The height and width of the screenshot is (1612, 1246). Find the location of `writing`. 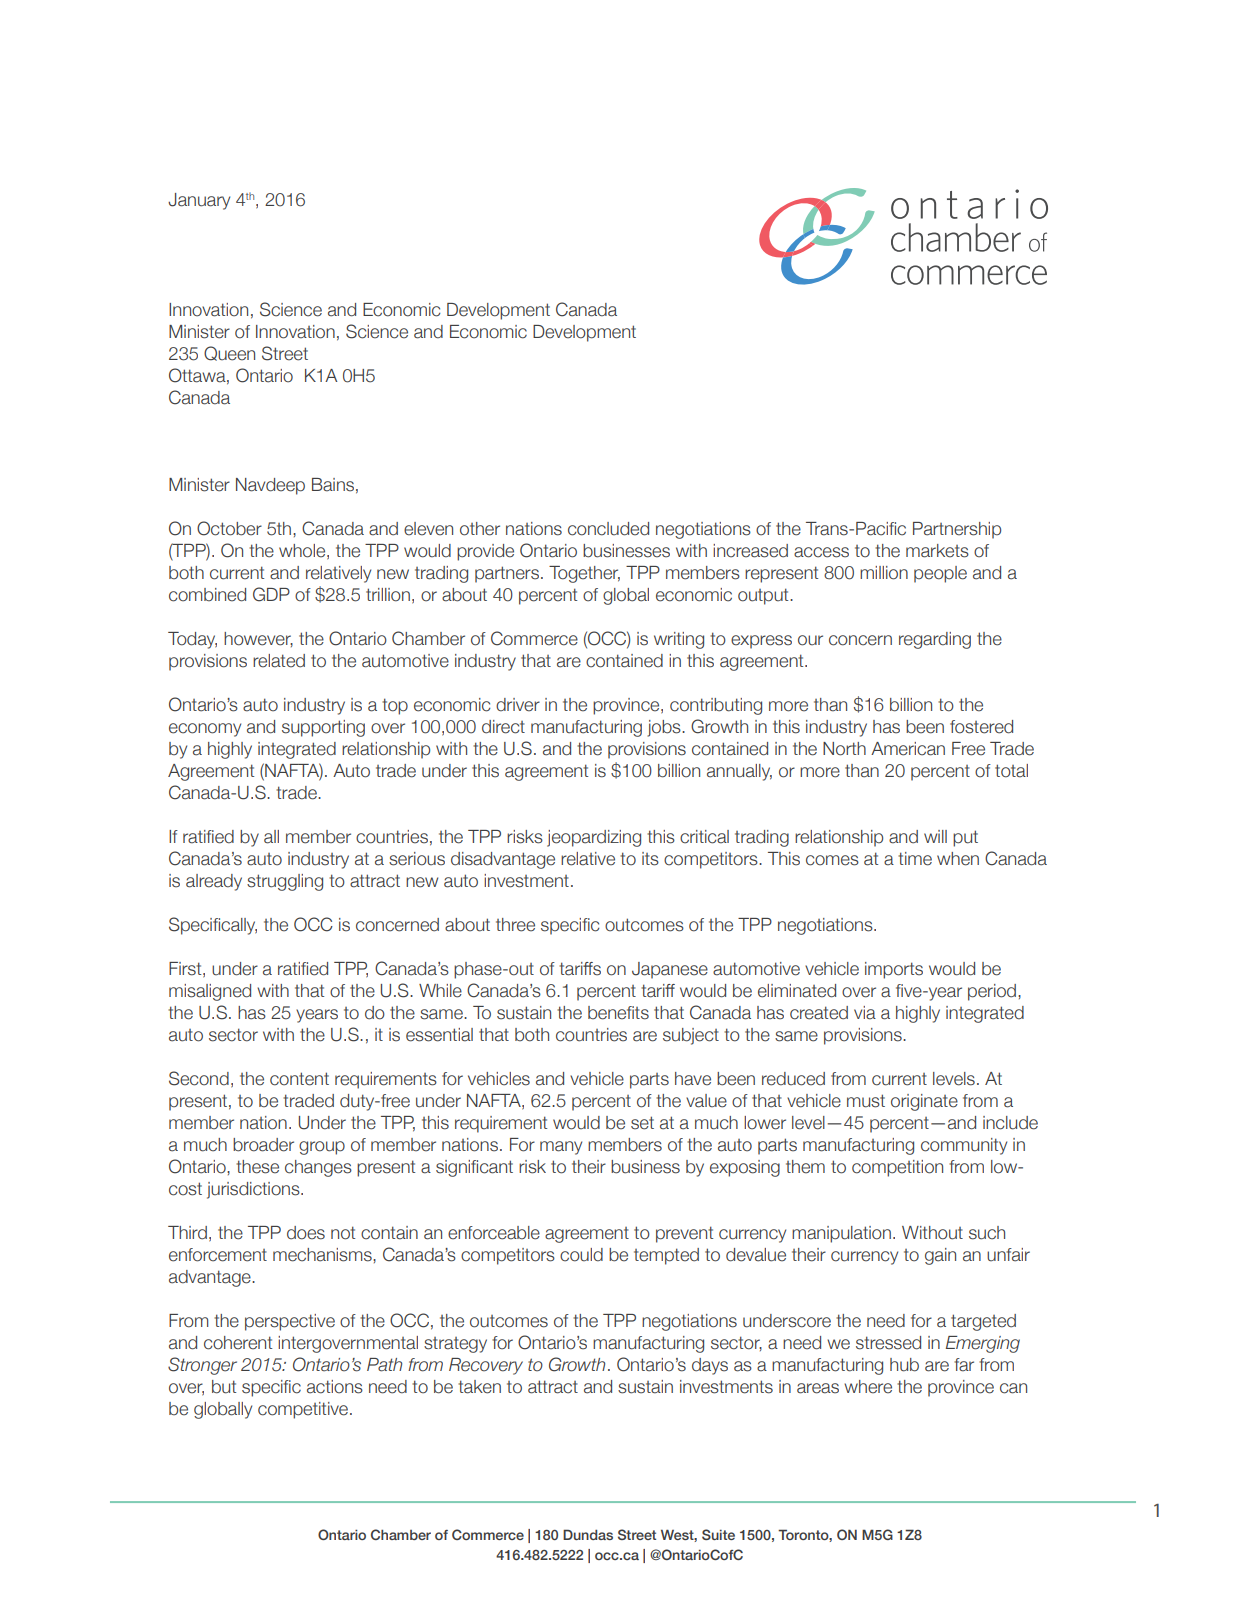

writing is located at coordinates (679, 640).
